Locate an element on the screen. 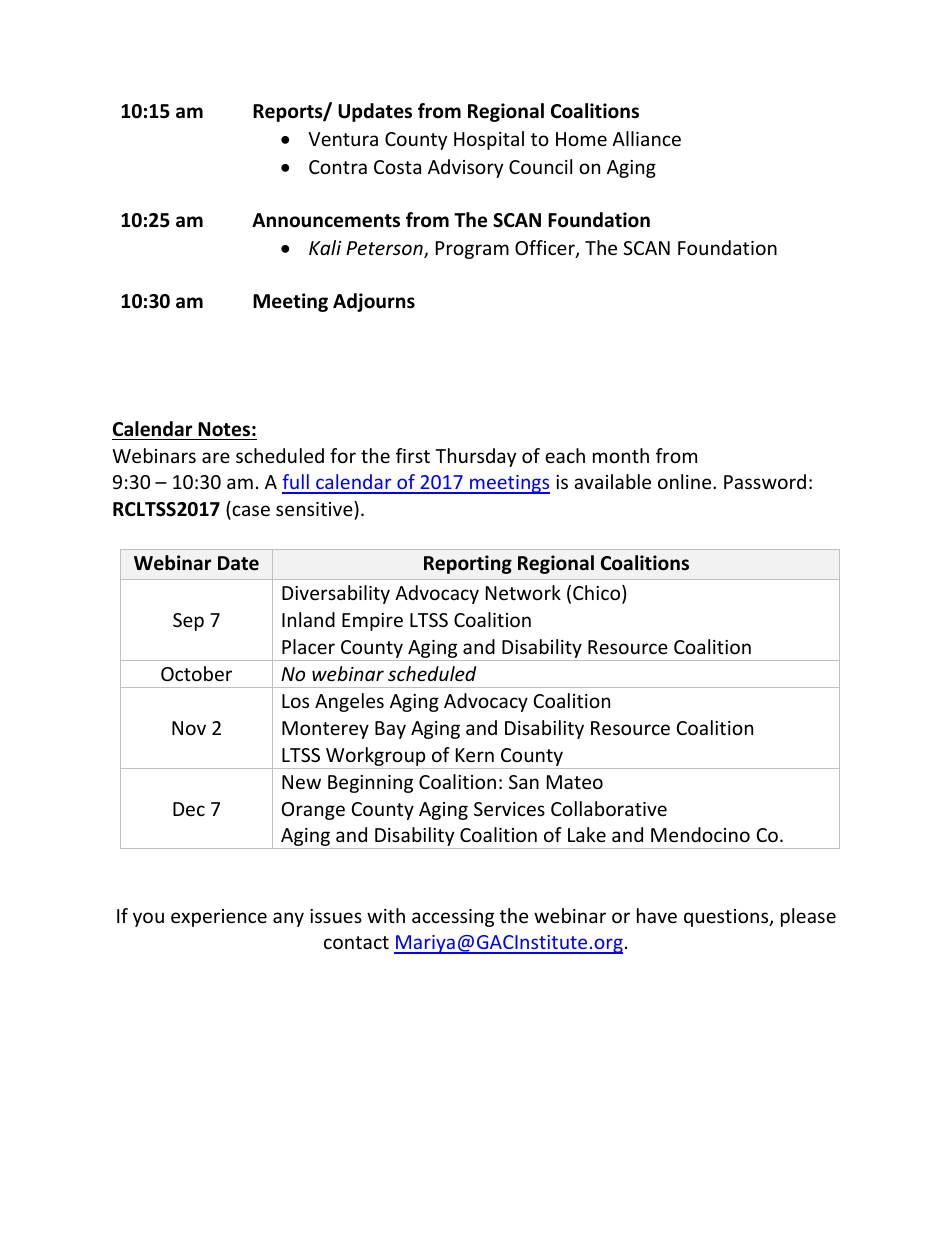 This screenshot has height=1233, width=952. experience is located at coordinates (219, 918).
